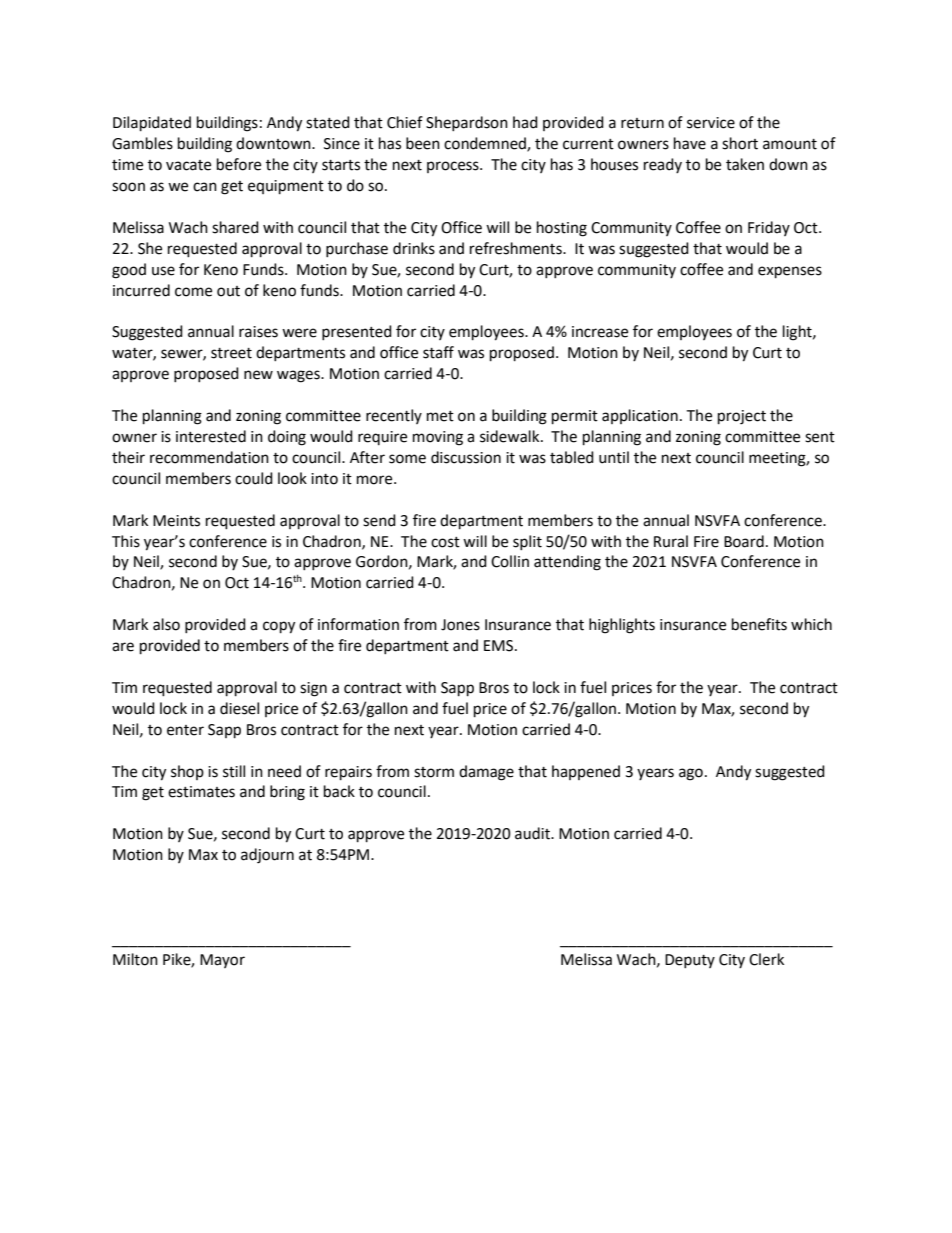 Image resolution: width=952 pixels, height=1233 pixels. Describe the element at coordinates (742, 417) in the image. I see `project` at that location.
